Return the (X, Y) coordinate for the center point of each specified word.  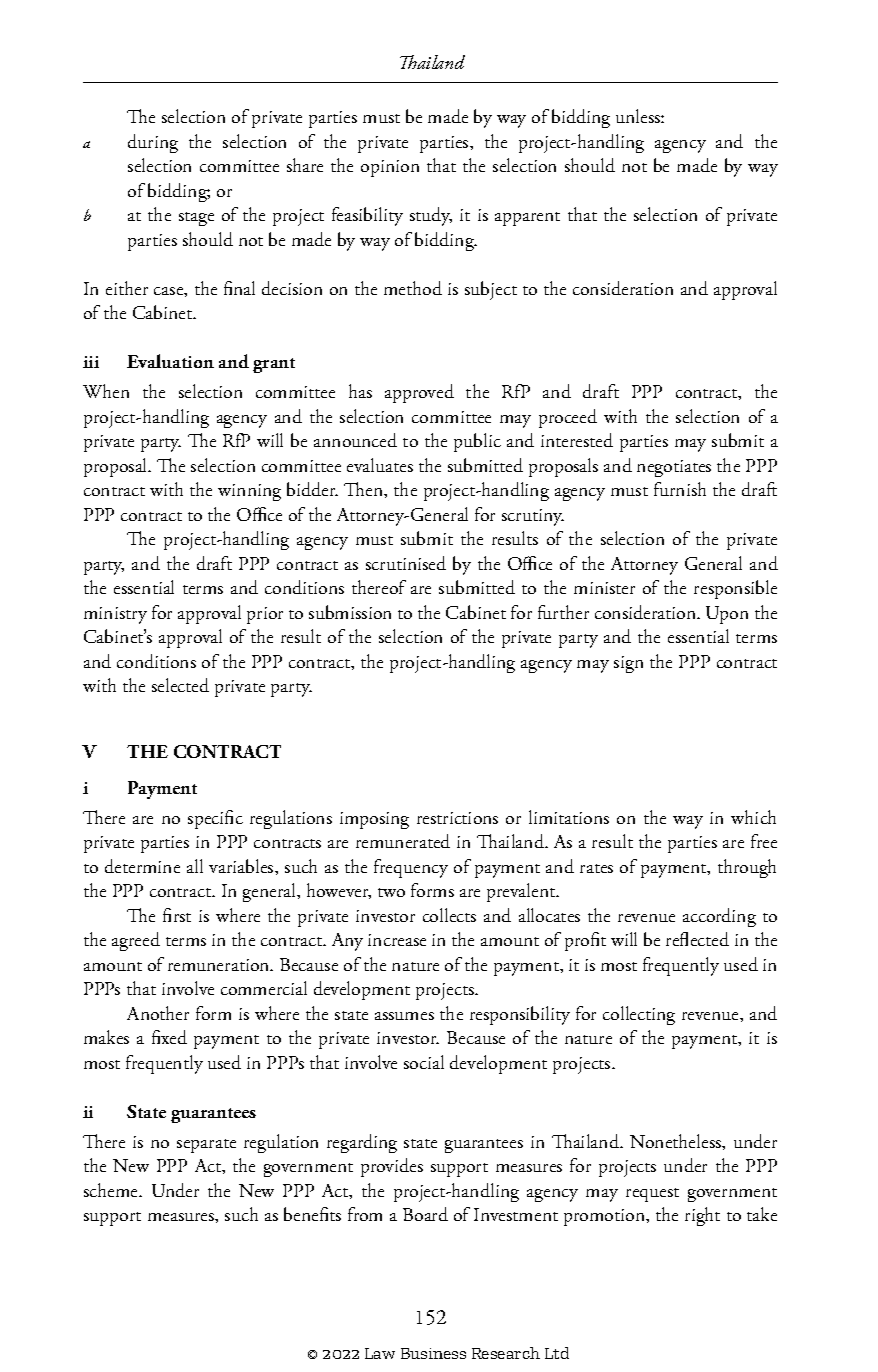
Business (433, 1353)
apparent (527, 219)
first (177, 915)
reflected (697, 939)
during (153, 143)
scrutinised (406, 563)
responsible (735, 589)
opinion (390, 168)
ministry (115, 615)
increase (397, 940)
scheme (112, 1190)
